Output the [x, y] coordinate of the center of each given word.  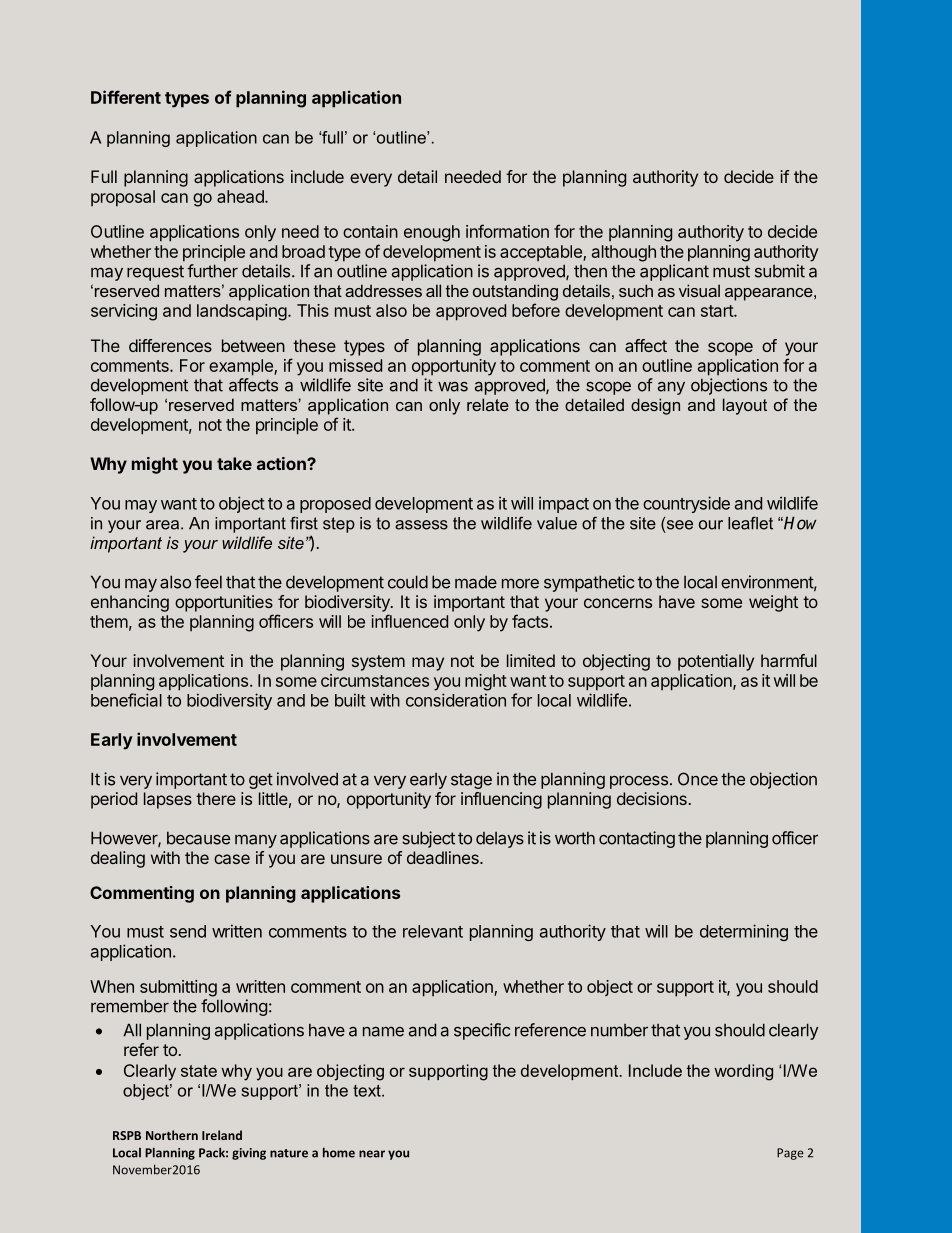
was [453, 387]
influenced [409, 621]
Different [126, 97]
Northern [172, 1135]
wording [743, 1072]
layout [745, 406]
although [624, 253]
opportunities [224, 603]
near [372, 1154]
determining [744, 932]
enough [432, 233]
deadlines [444, 857]
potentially [716, 662]
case [232, 859]
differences [170, 345]
